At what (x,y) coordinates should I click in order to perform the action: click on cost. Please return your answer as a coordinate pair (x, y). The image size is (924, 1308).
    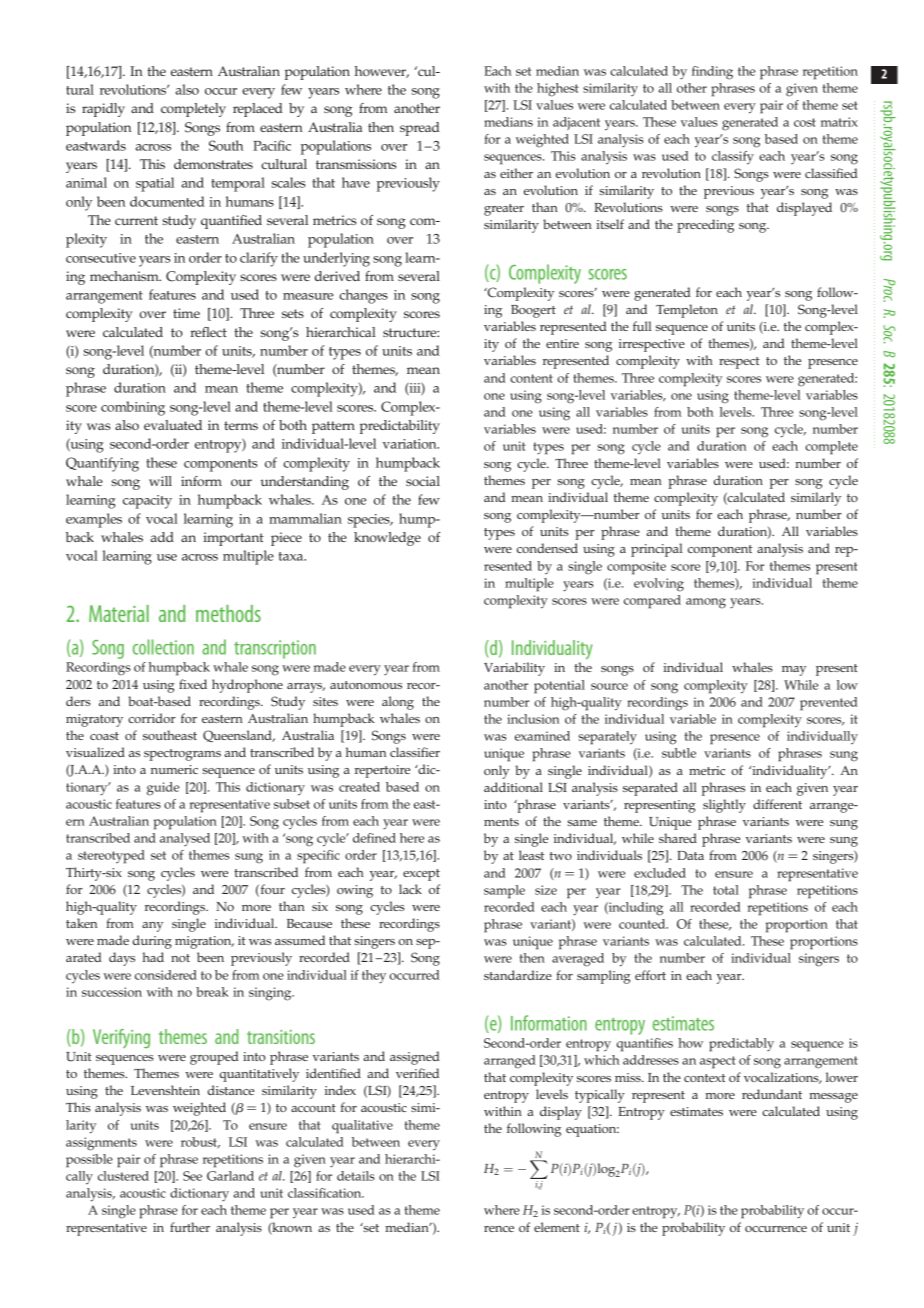
    Looking at the image, I should click on (805, 122).
